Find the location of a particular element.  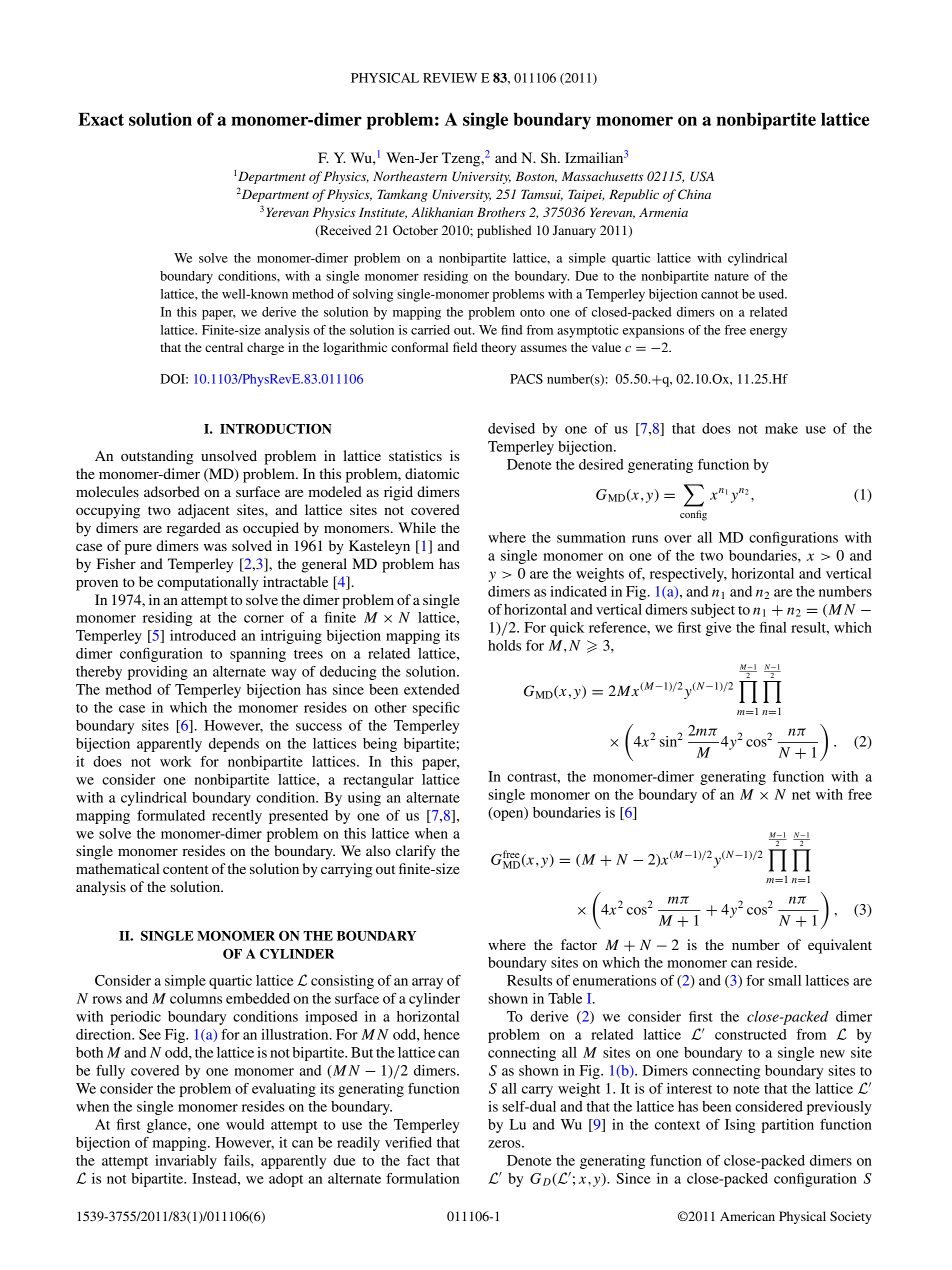

Exact is located at coordinates (101, 119).
